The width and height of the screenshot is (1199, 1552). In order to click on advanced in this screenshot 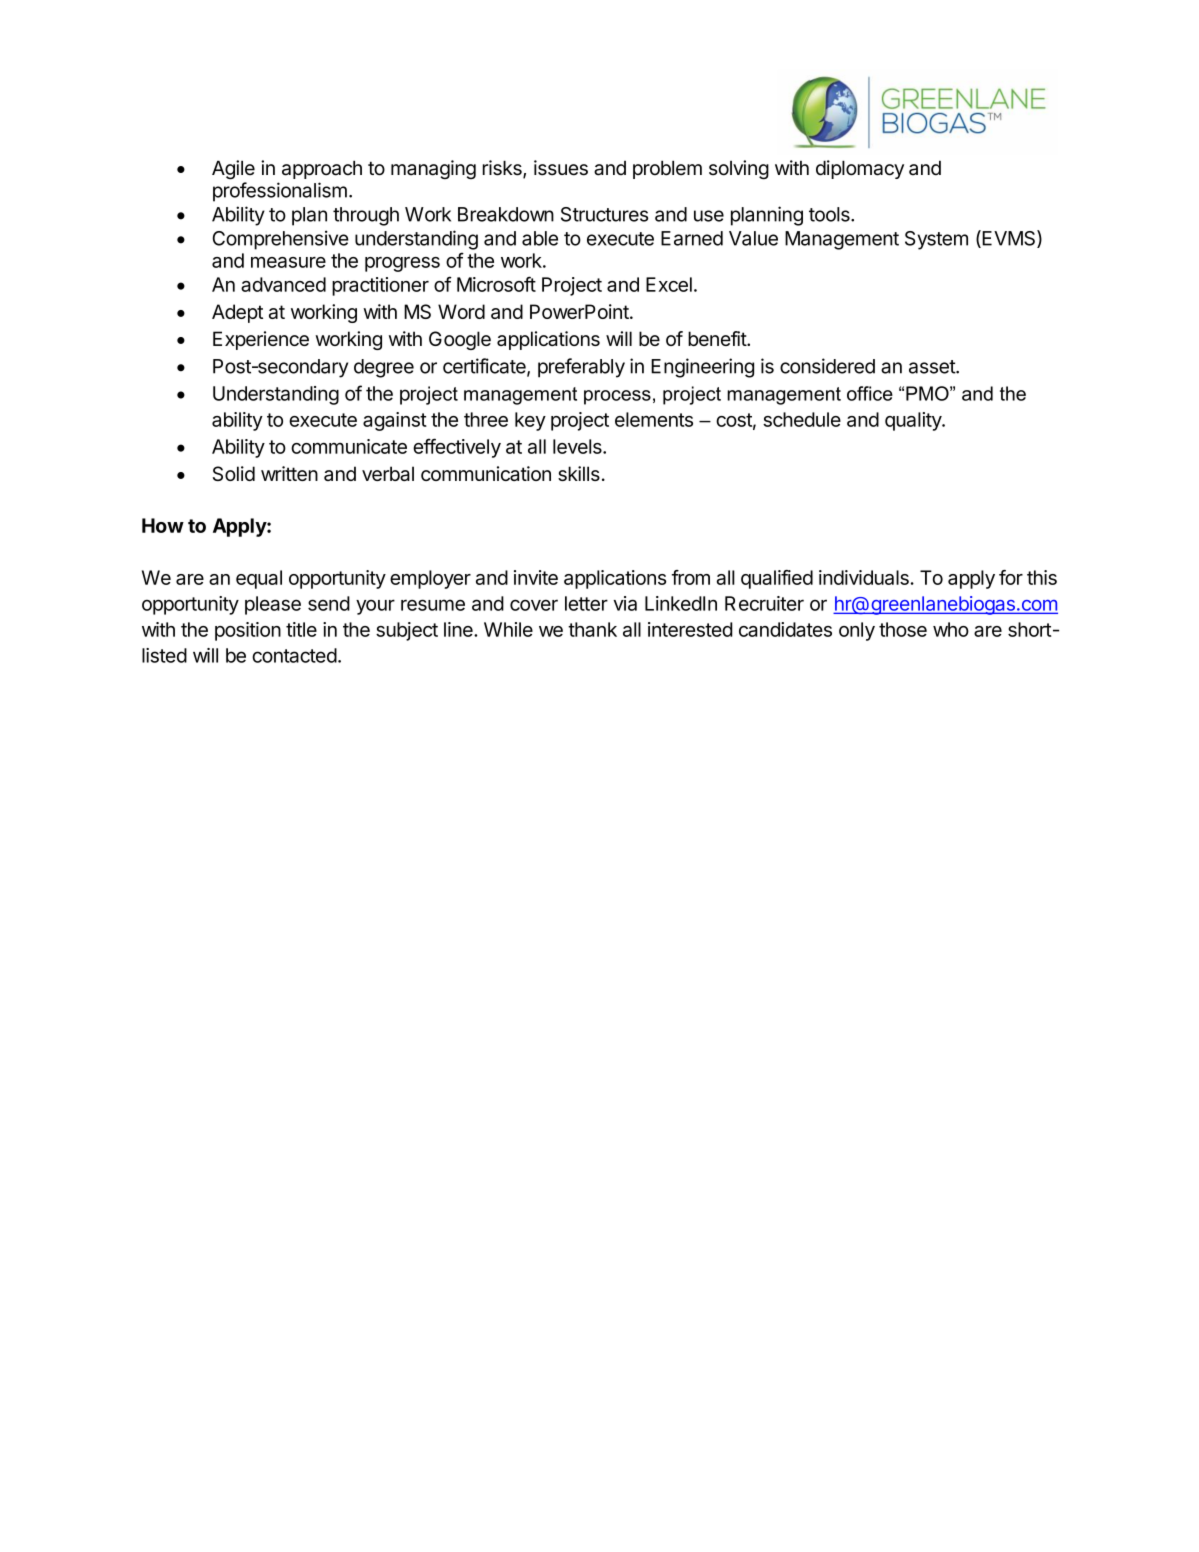, I will do `click(283, 284)`.
